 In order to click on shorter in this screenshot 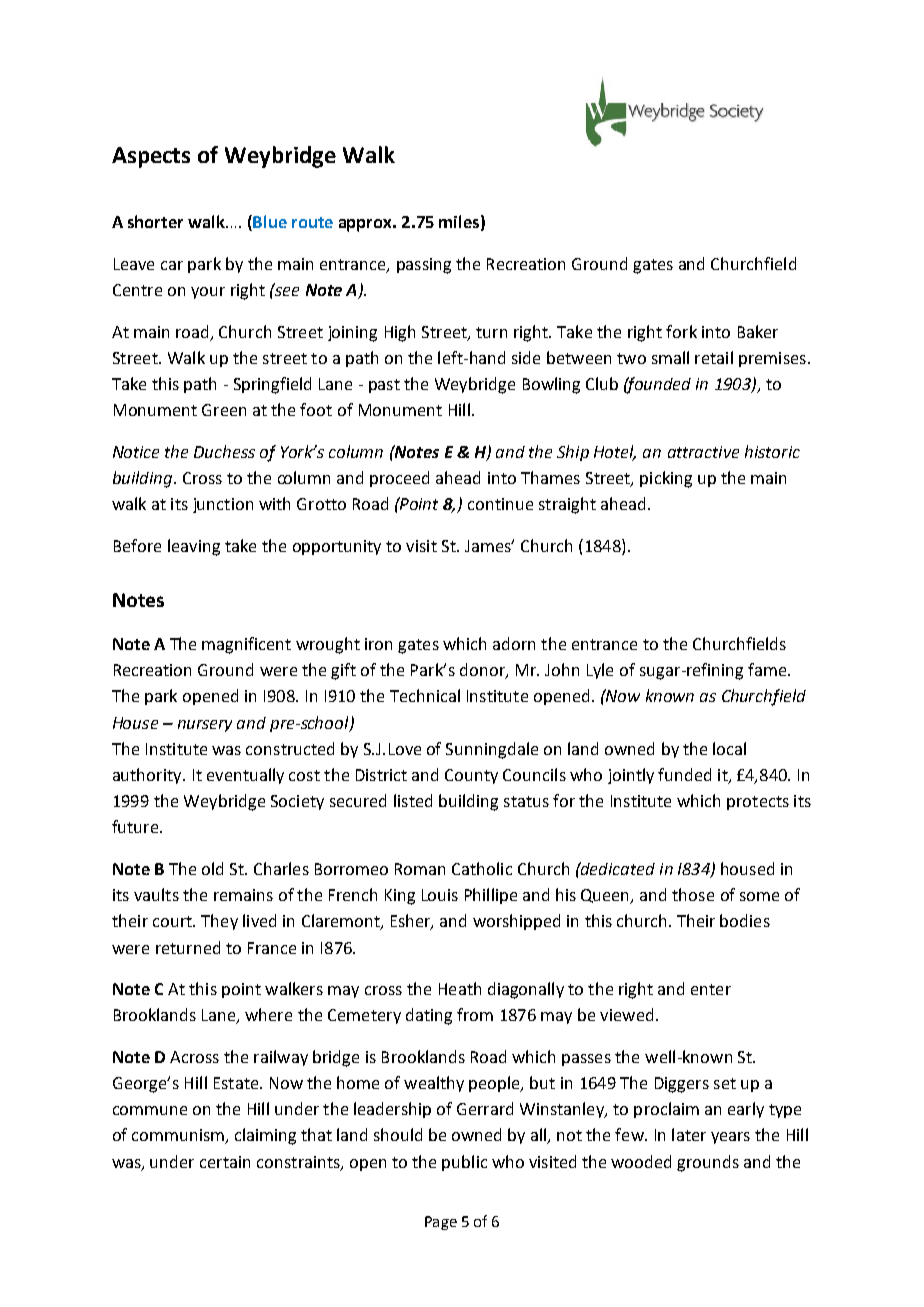, I will do `click(155, 221)`.
